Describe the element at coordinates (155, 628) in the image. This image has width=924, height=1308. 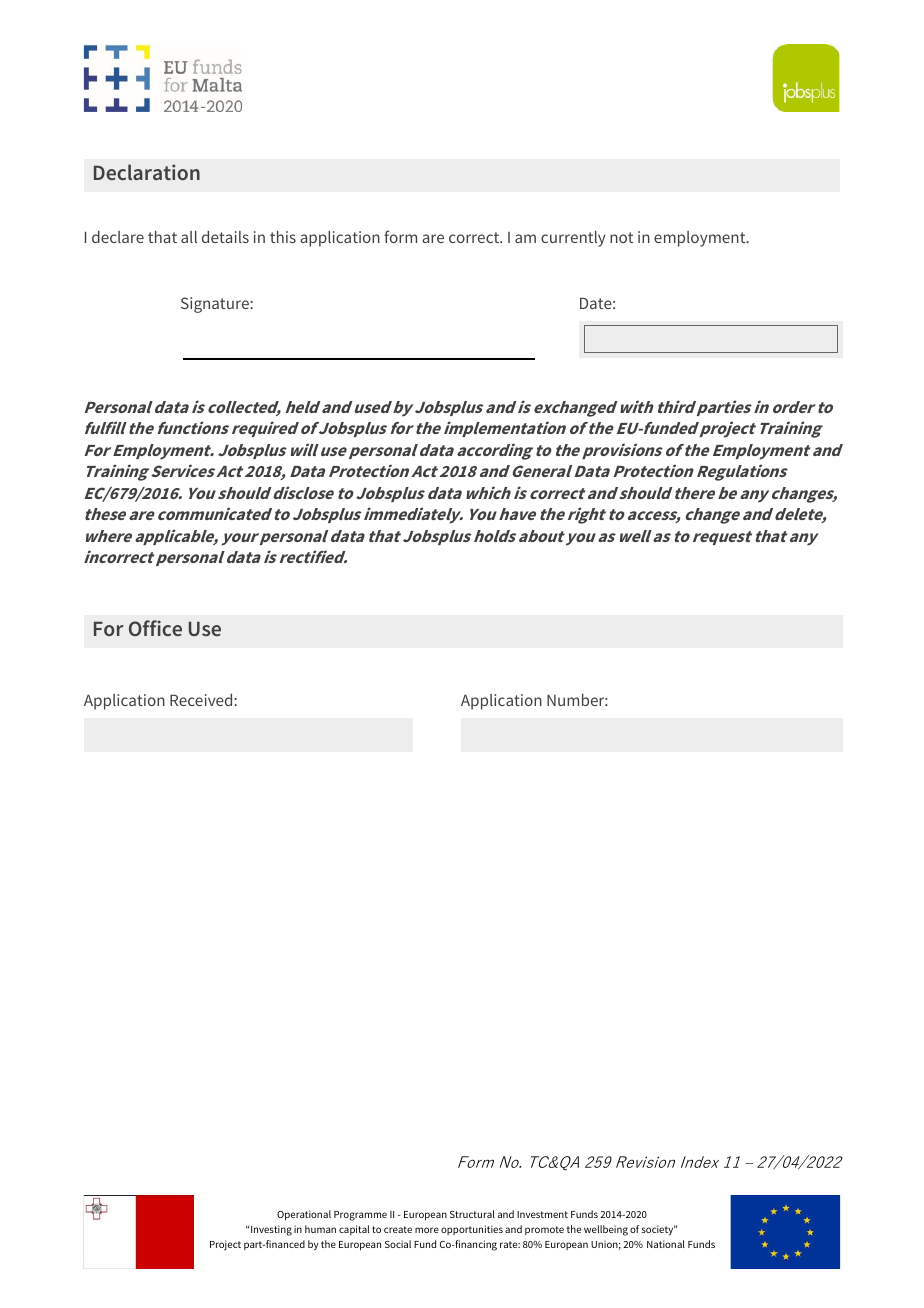
I see `Office` at that location.
